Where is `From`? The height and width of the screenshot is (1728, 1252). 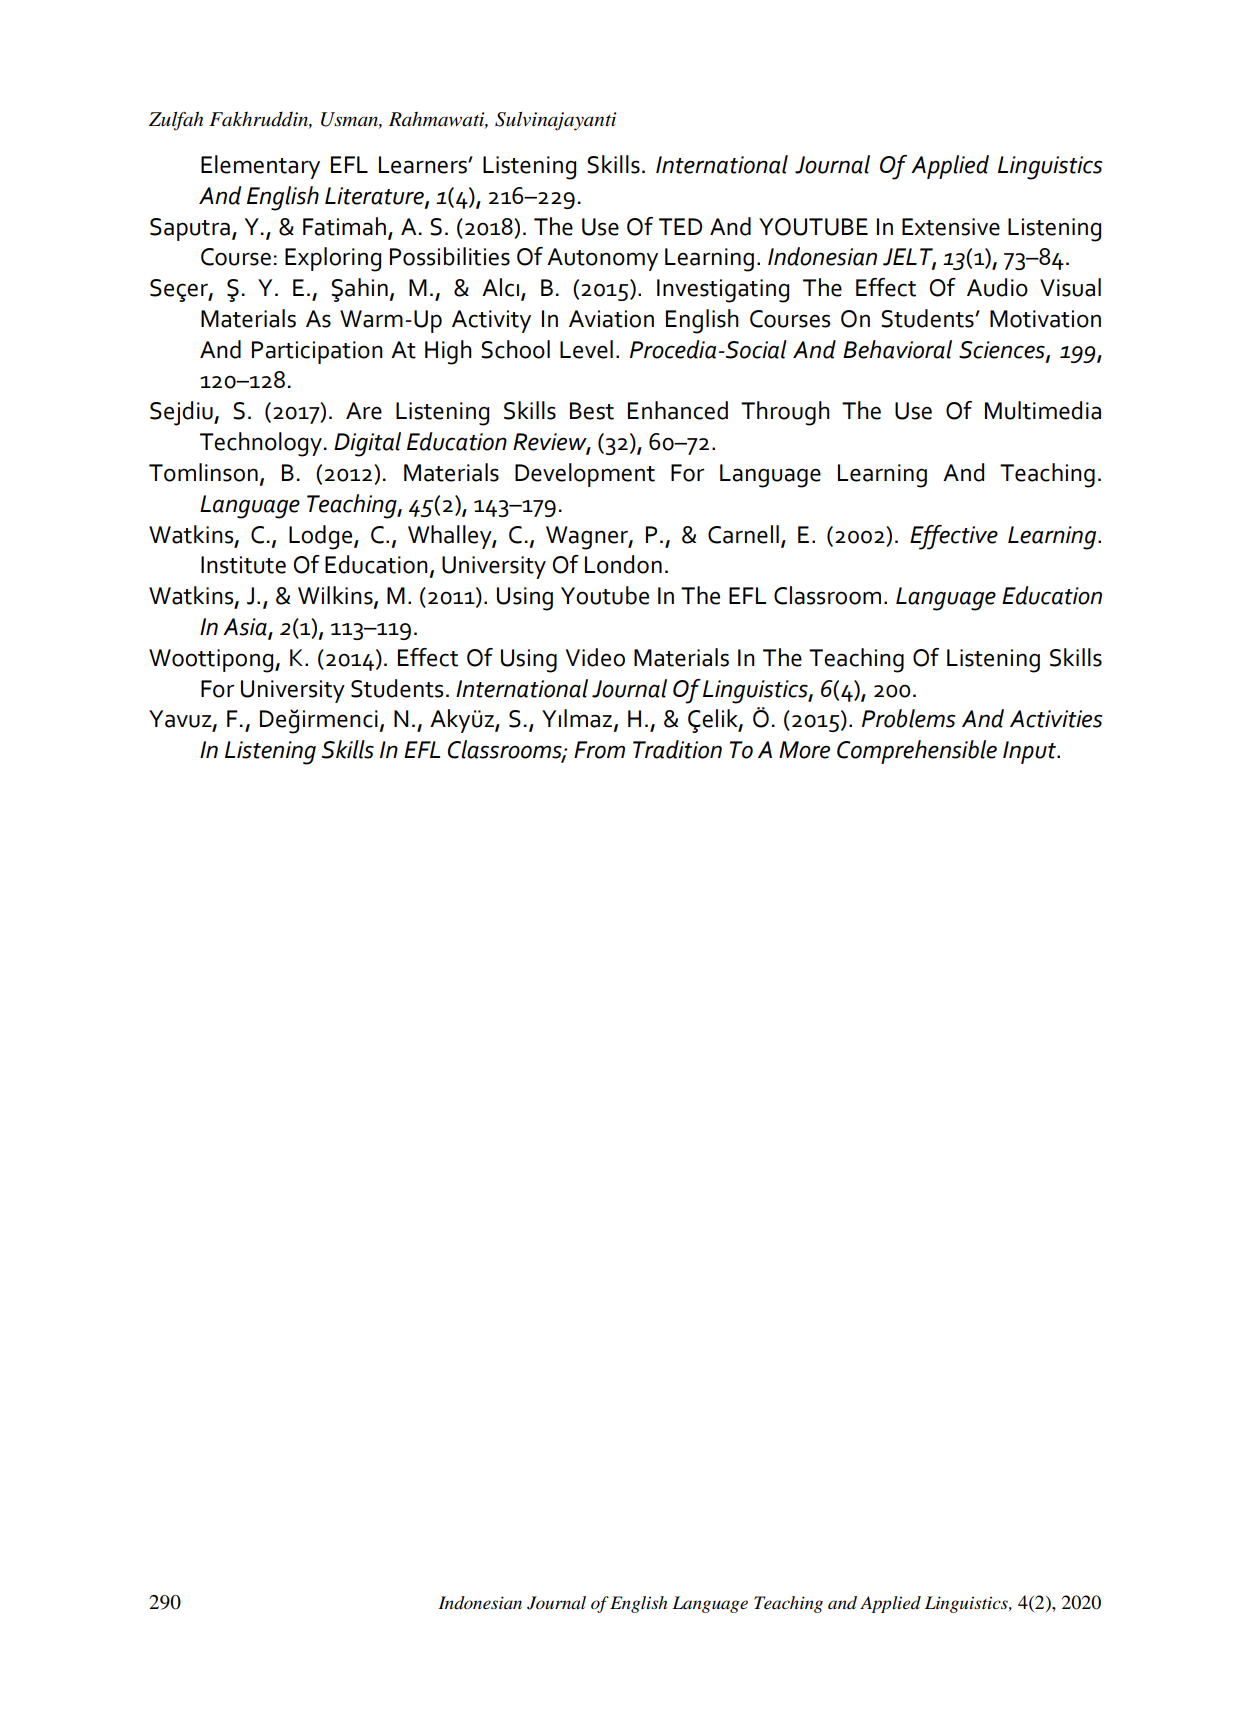 From is located at coordinates (599, 750).
